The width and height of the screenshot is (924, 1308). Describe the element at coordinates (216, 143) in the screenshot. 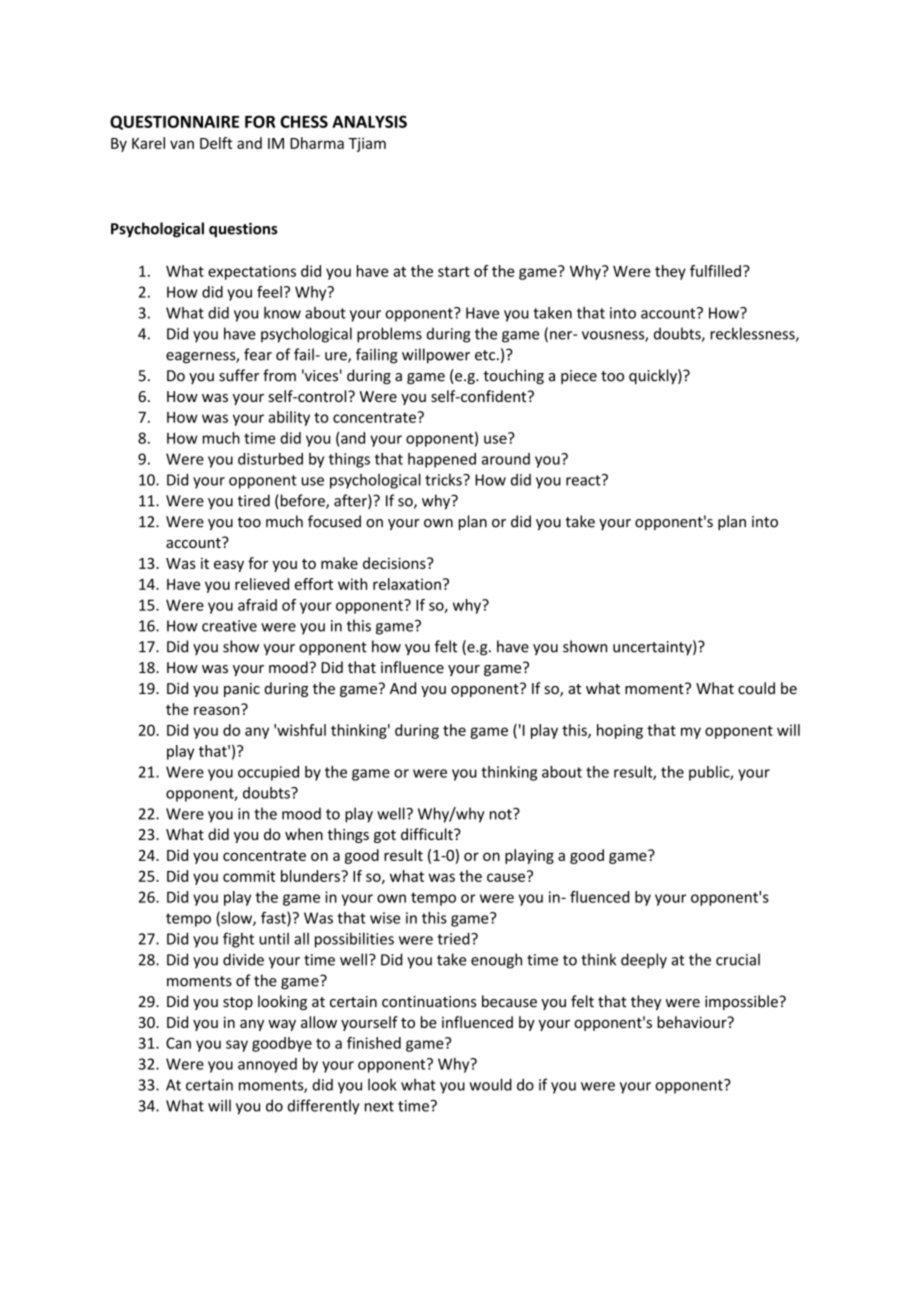

I see `Delft` at that location.
